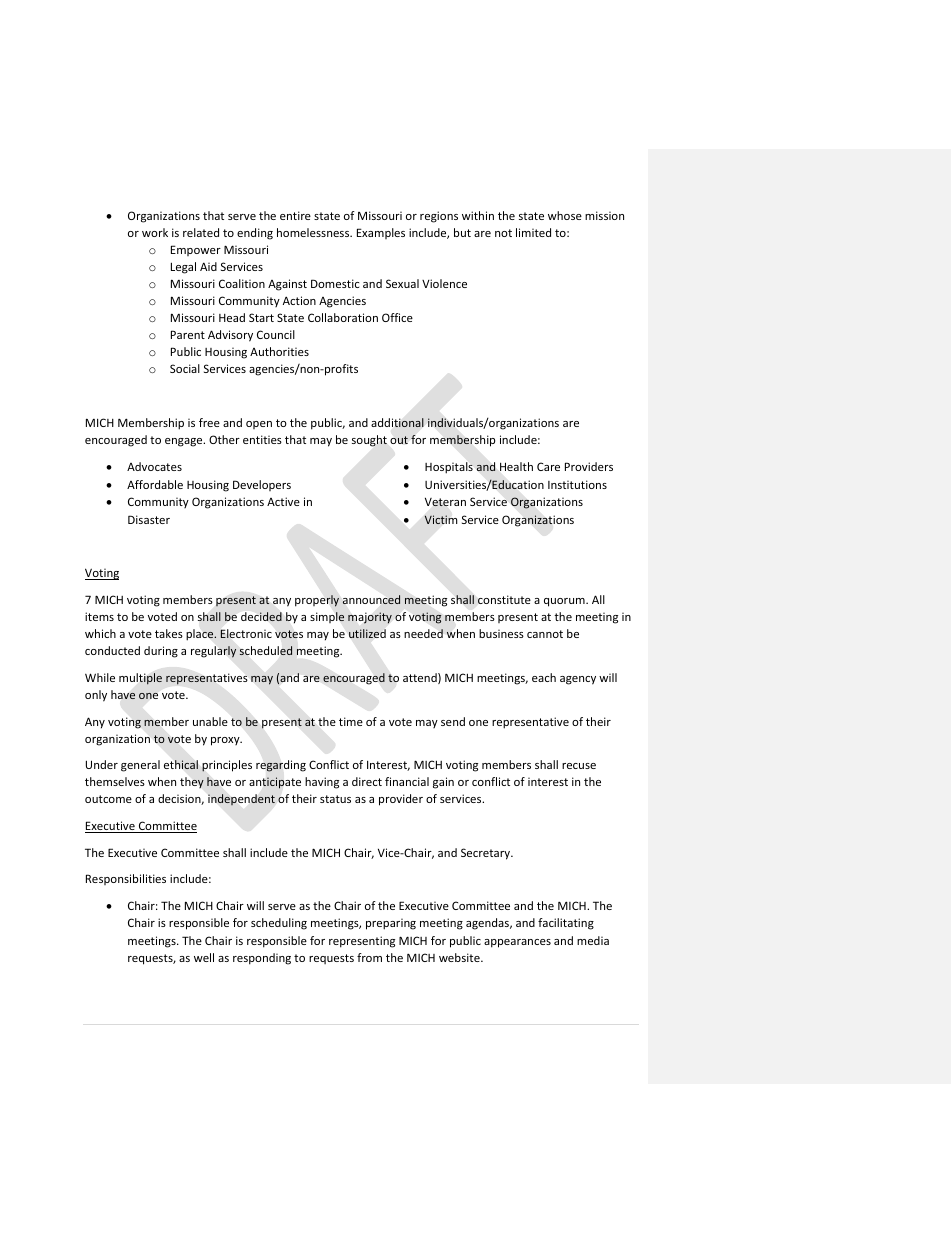  Describe the element at coordinates (533, 232) in the screenshot. I see `limited` at that location.
